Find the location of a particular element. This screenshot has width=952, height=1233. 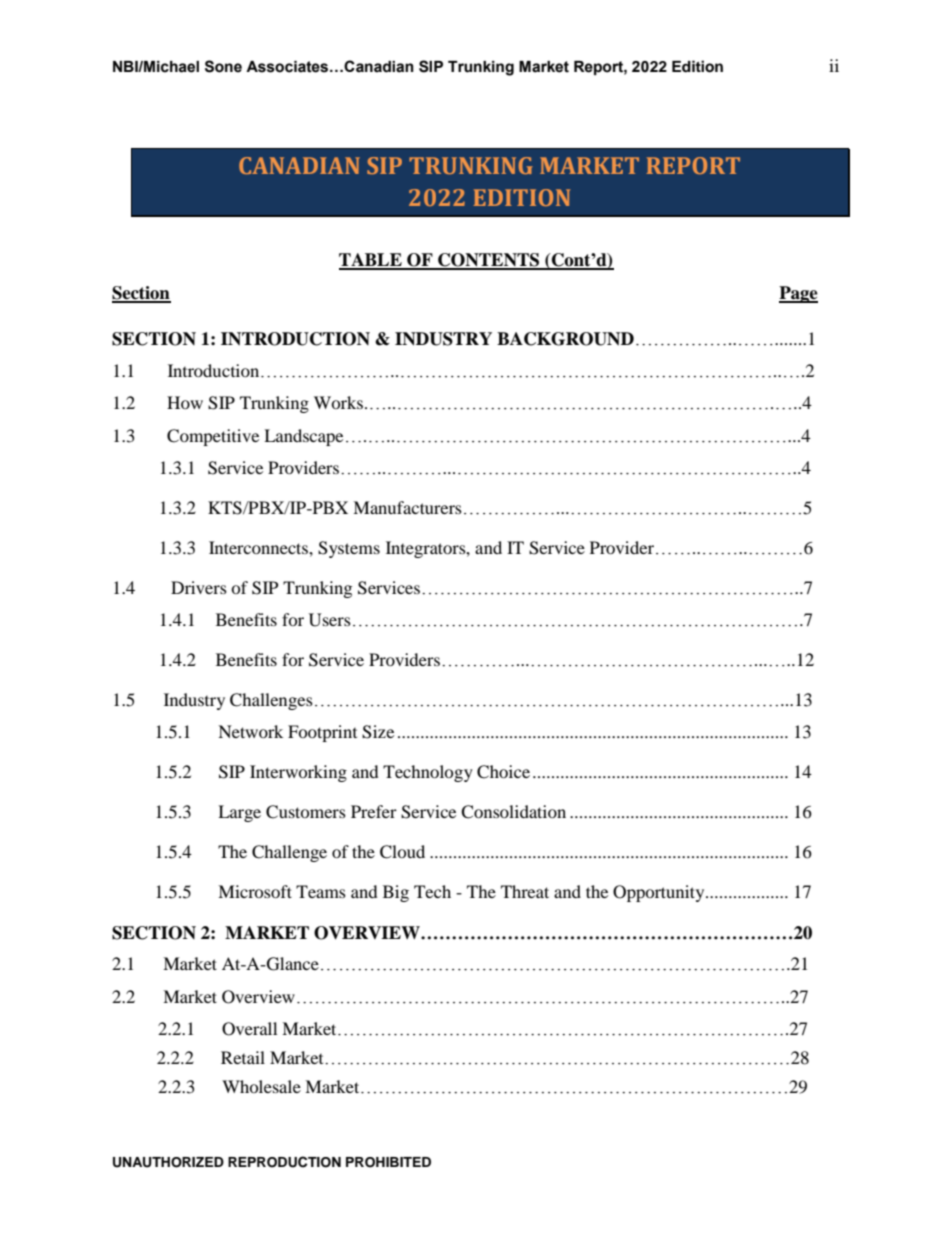

PROHIBITED is located at coordinates (388, 1162).
